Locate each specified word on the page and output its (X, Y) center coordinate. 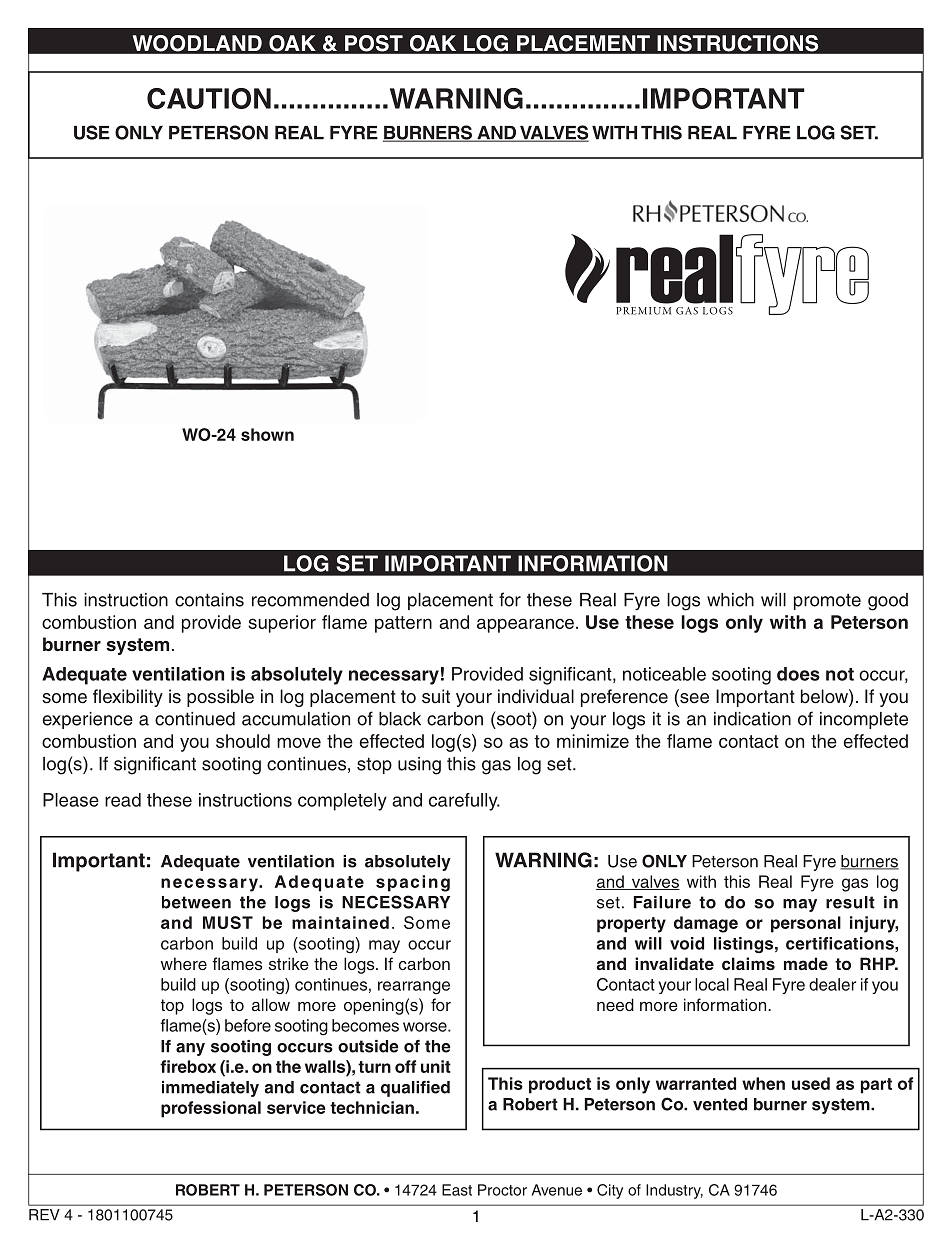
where (184, 964)
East (457, 1190)
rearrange (414, 988)
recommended (310, 600)
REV (44, 1215)
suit (436, 696)
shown (267, 434)
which (730, 600)
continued (195, 719)
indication (752, 719)
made (806, 963)
